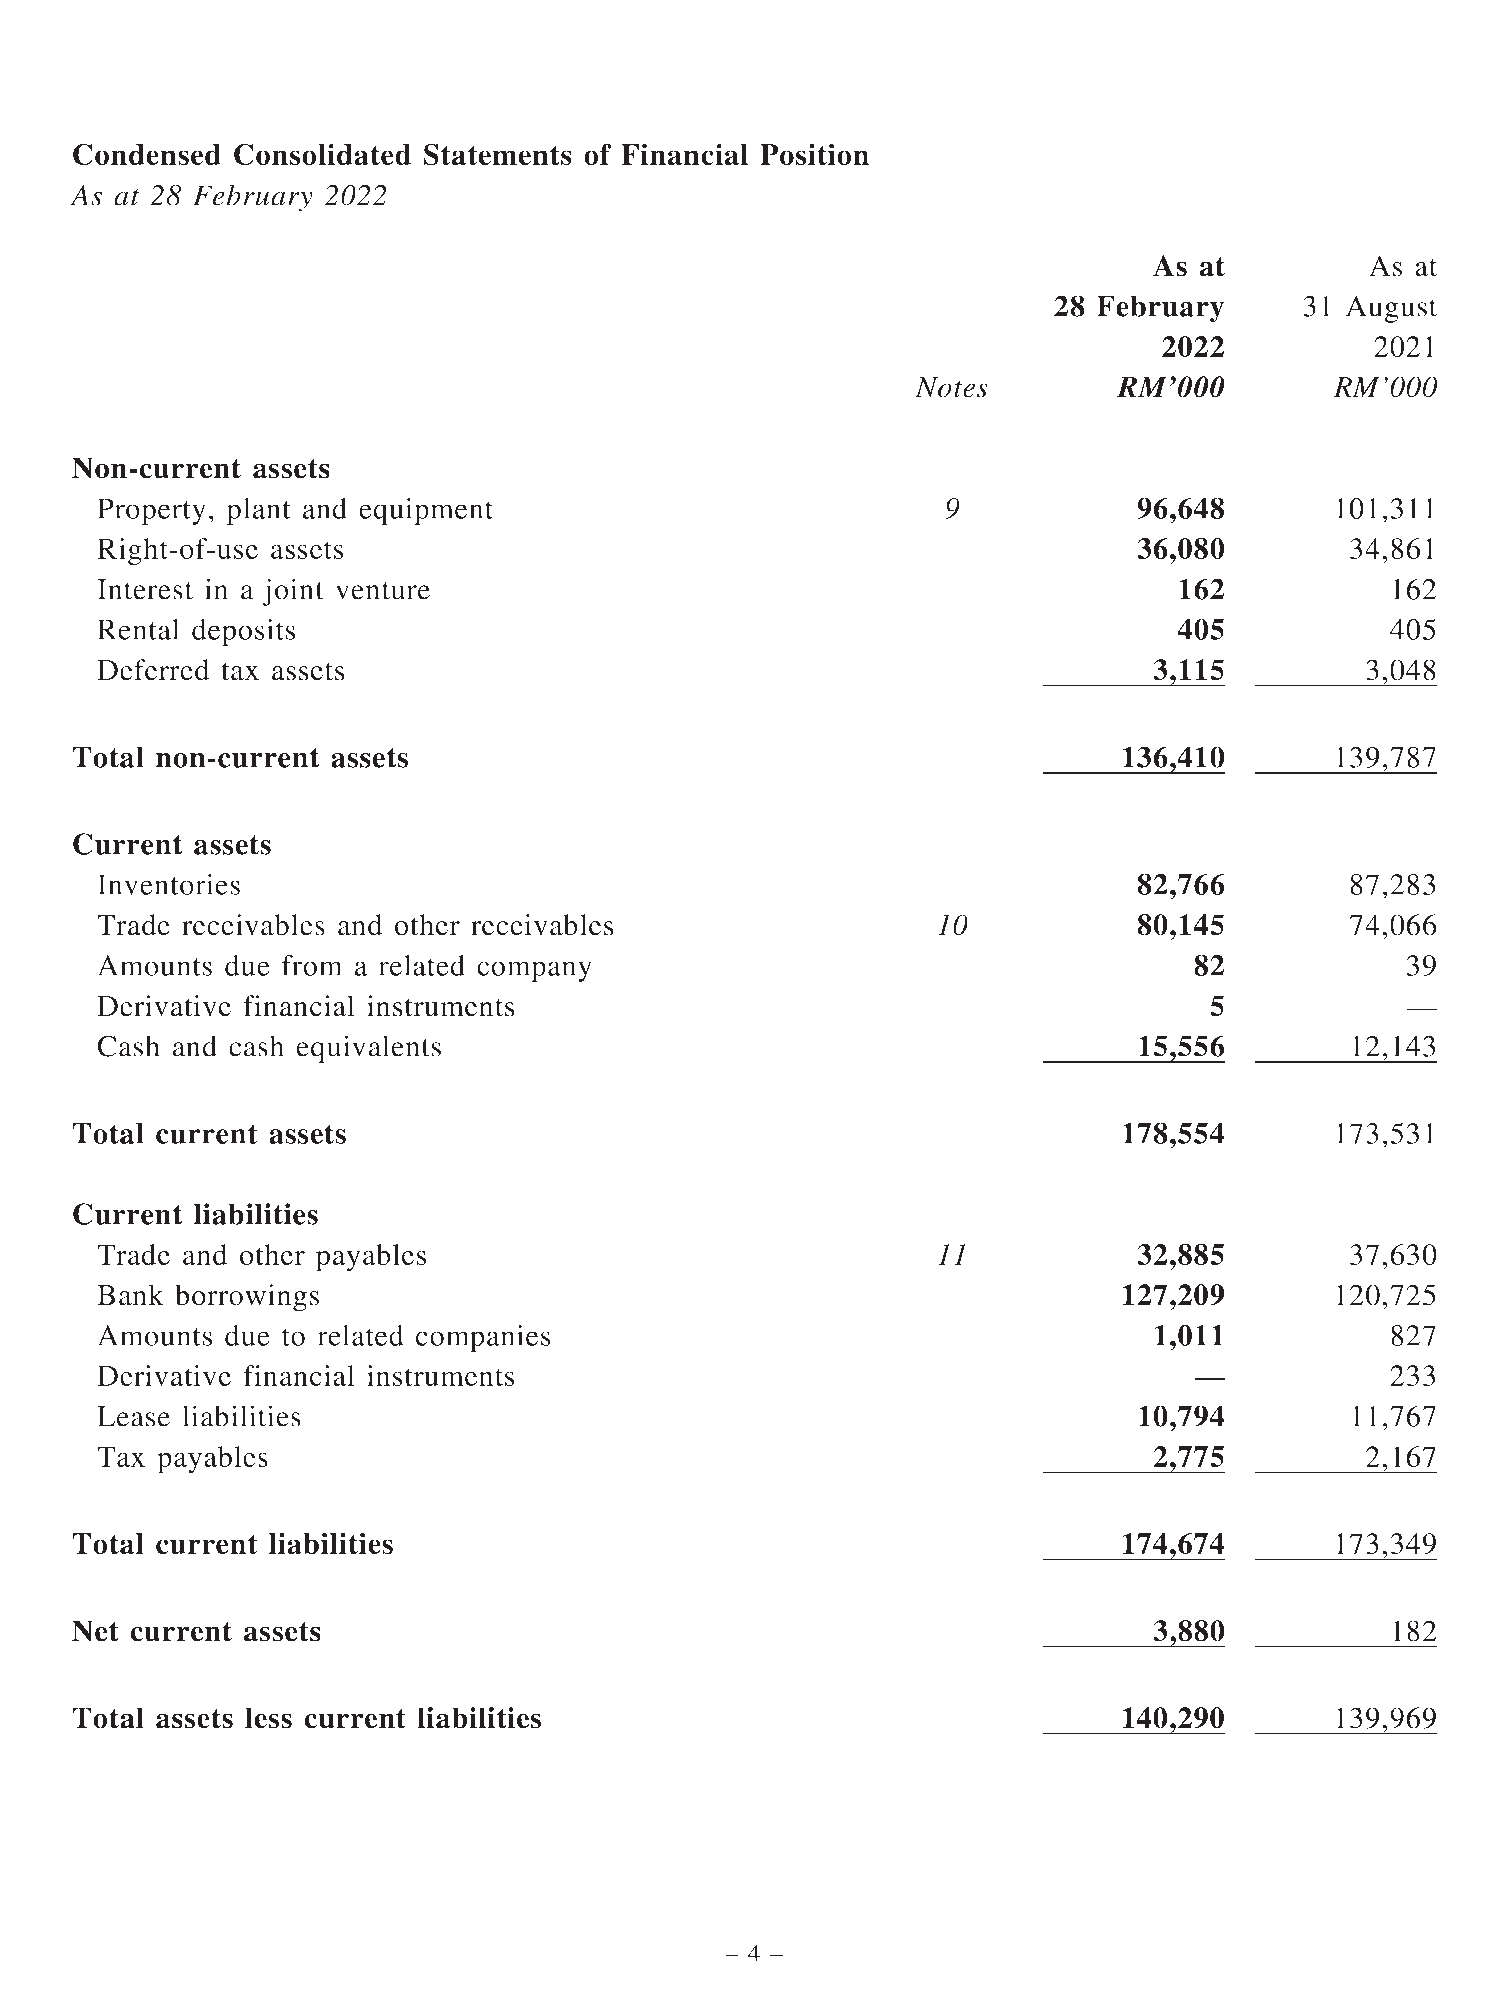 The width and height of the screenshot is (1509, 2012). What do you see at coordinates (368, 1049) in the screenshot?
I see `equivalents` at bounding box center [368, 1049].
